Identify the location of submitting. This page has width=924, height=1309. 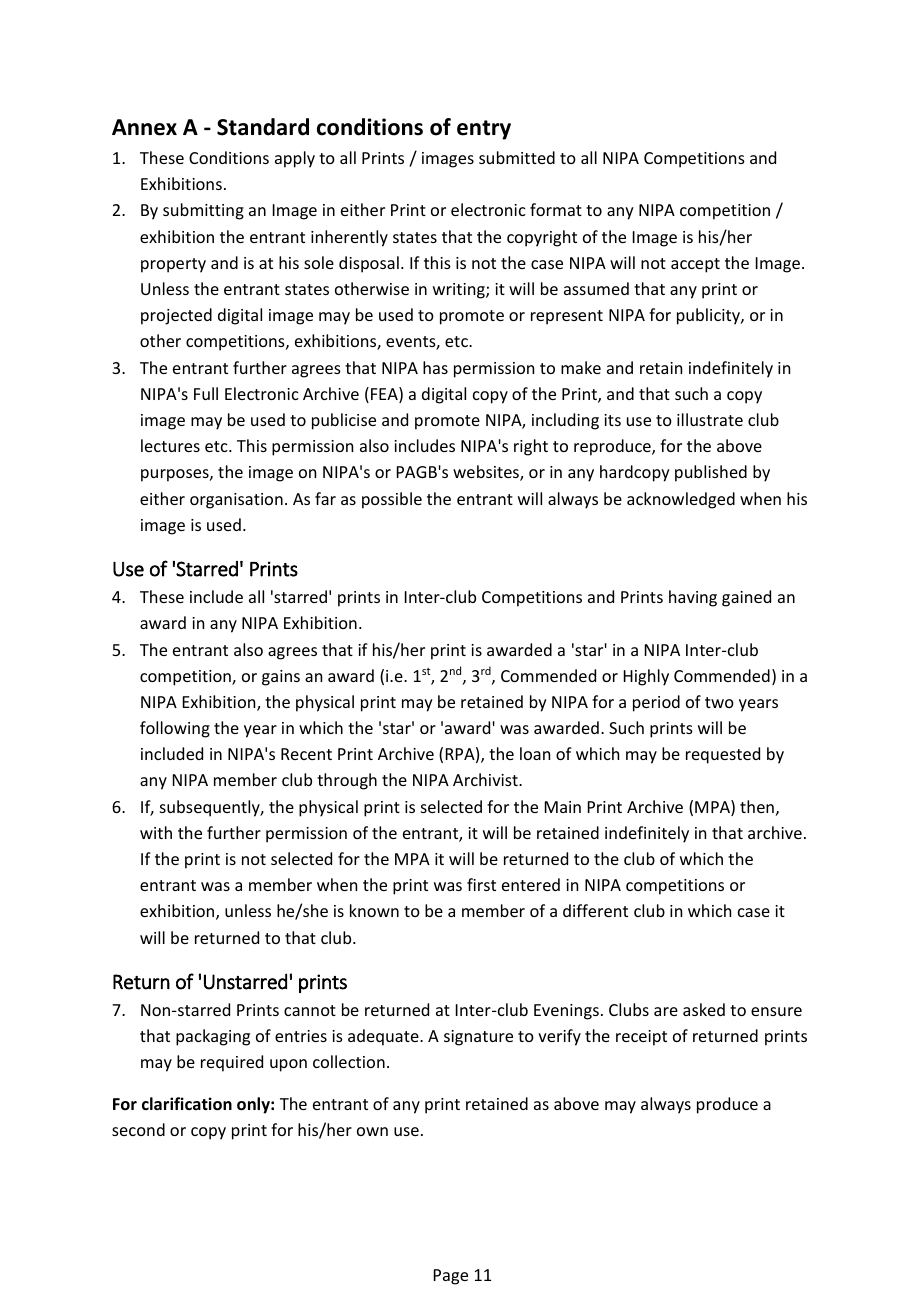
(203, 211).
